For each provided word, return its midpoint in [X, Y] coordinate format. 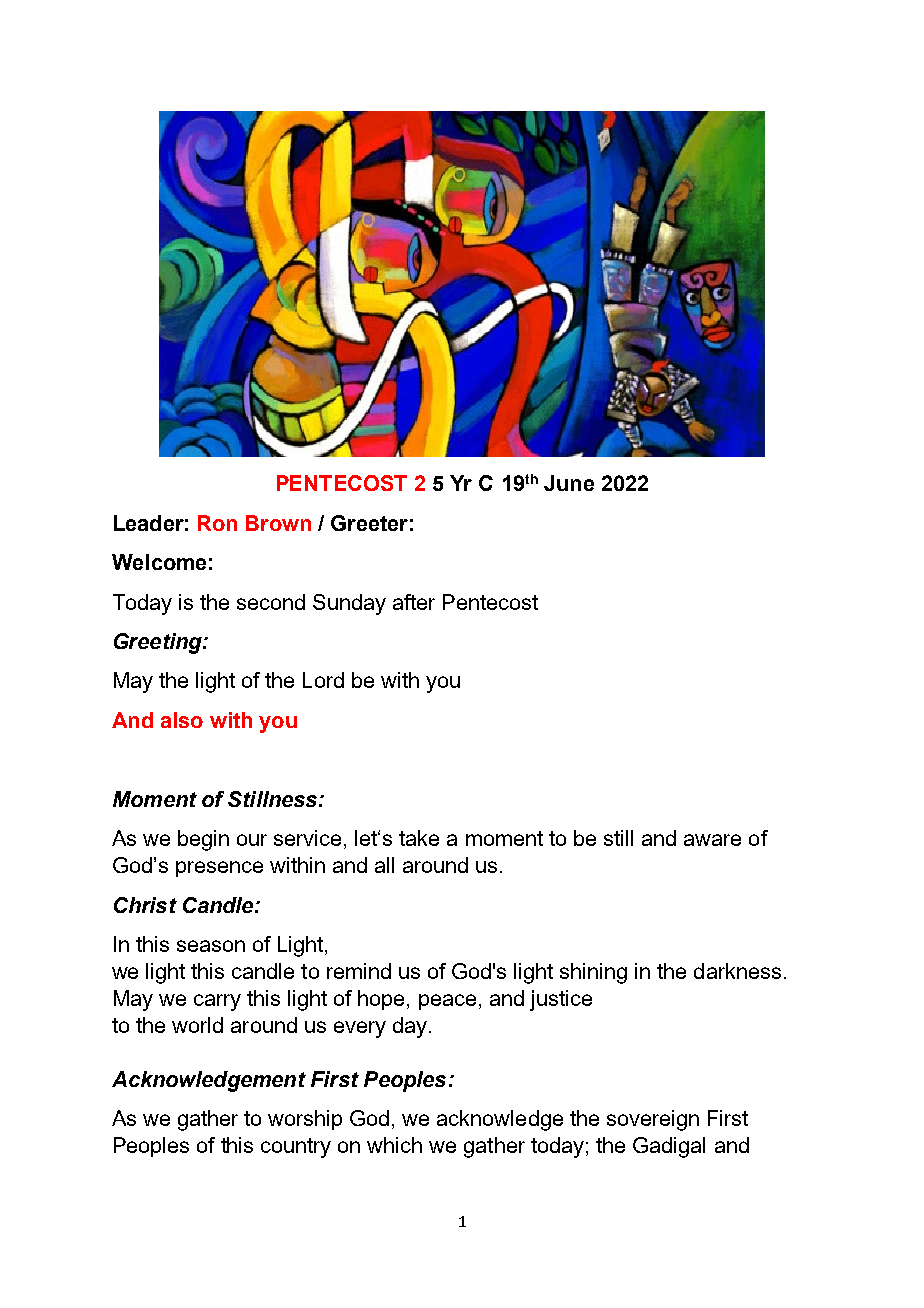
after [414, 602]
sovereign [653, 1120]
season [211, 946]
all [384, 865]
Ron [217, 523]
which [394, 1145]
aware [712, 840]
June [569, 483]
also [182, 720]
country [296, 1148]
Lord [323, 680]
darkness [737, 971]
